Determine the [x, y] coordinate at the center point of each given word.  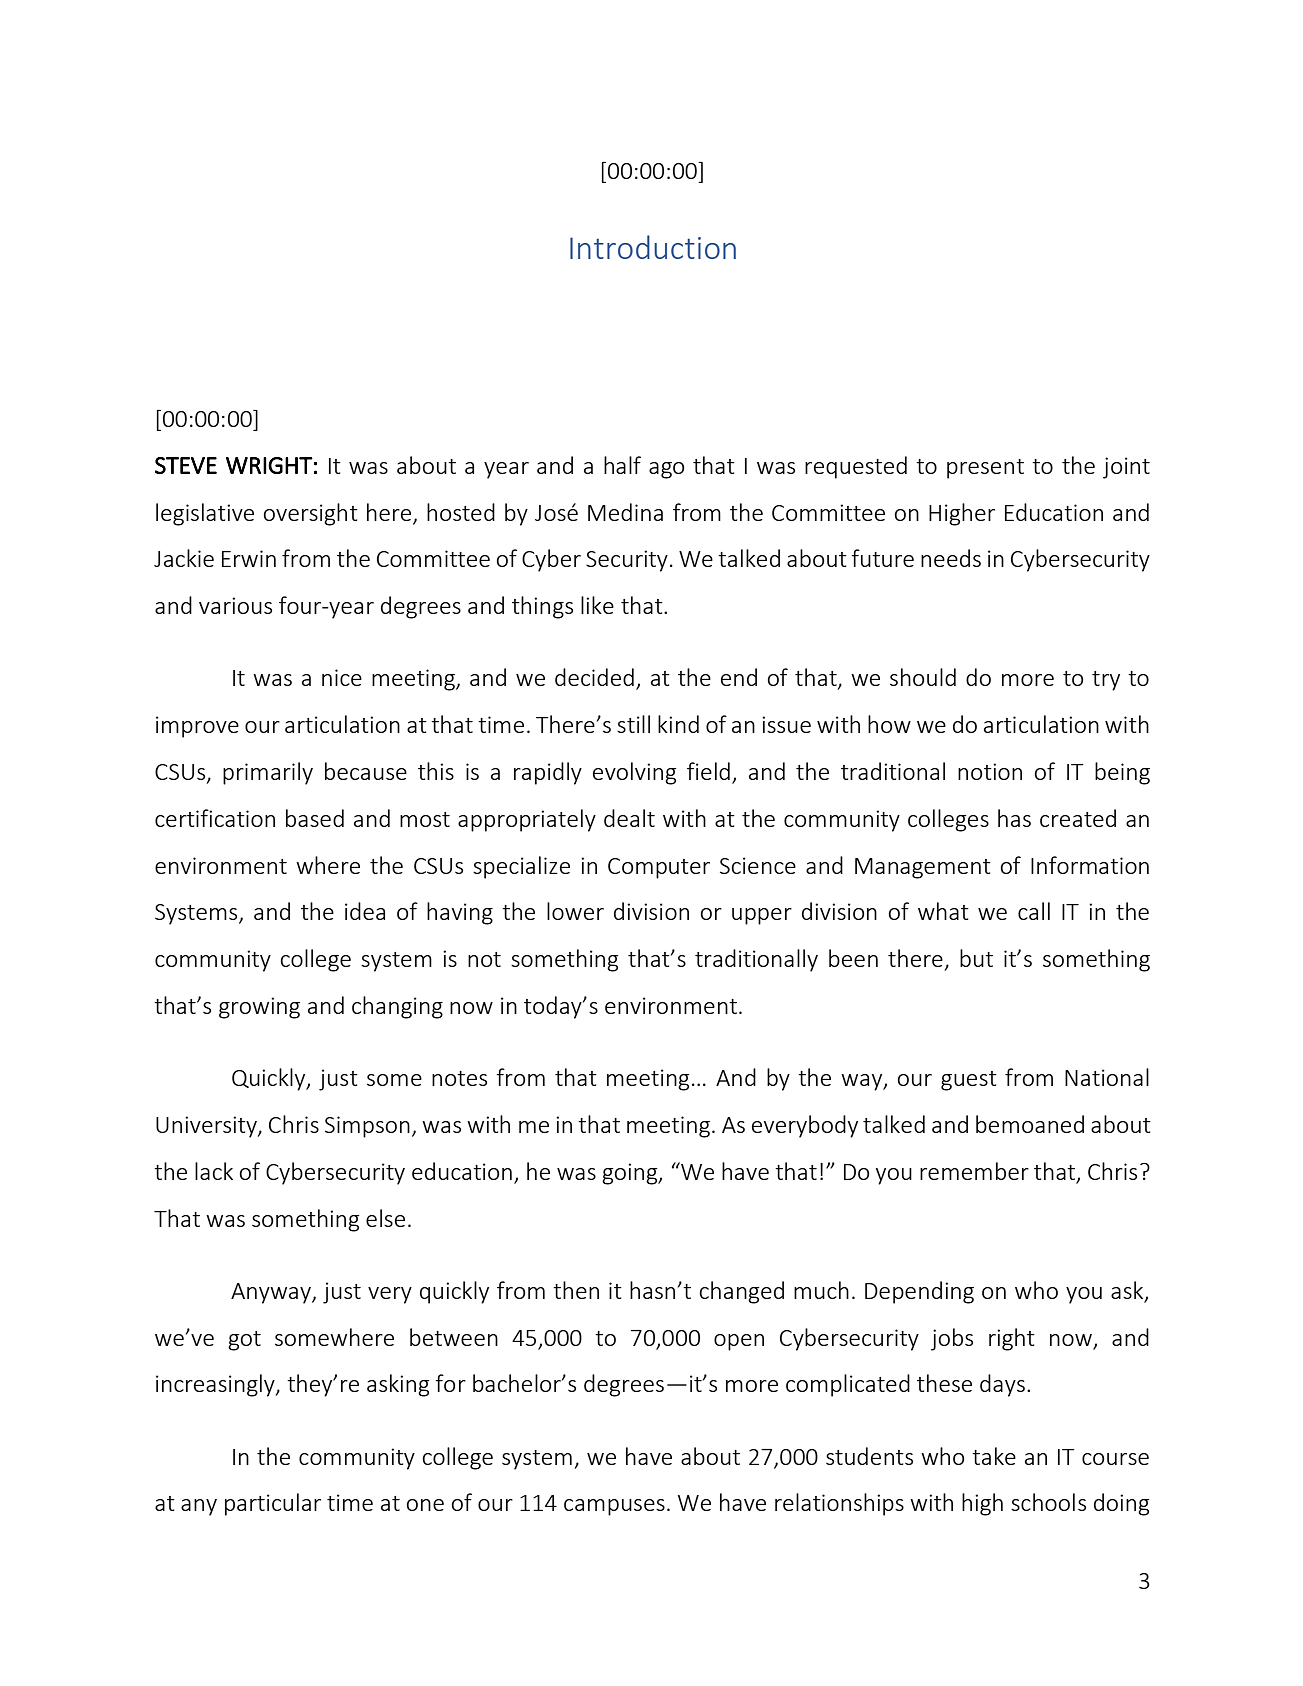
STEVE [186, 465]
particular [273, 1504]
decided [594, 677]
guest [969, 1081]
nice [342, 677]
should [923, 677]
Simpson [367, 1127]
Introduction [653, 247]
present [985, 469]
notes [459, 1078]
